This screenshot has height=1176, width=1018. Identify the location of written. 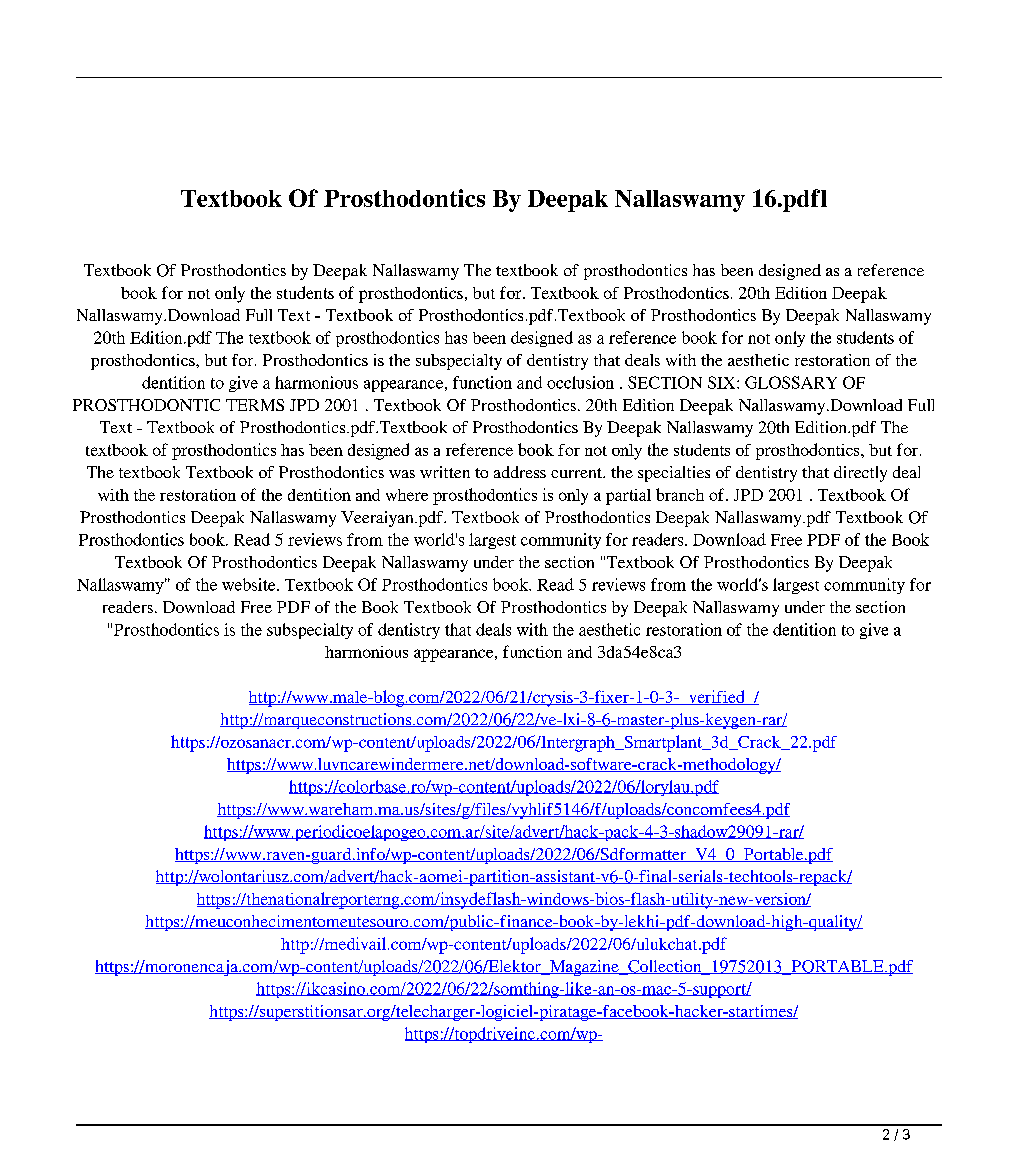
(445, 472).
